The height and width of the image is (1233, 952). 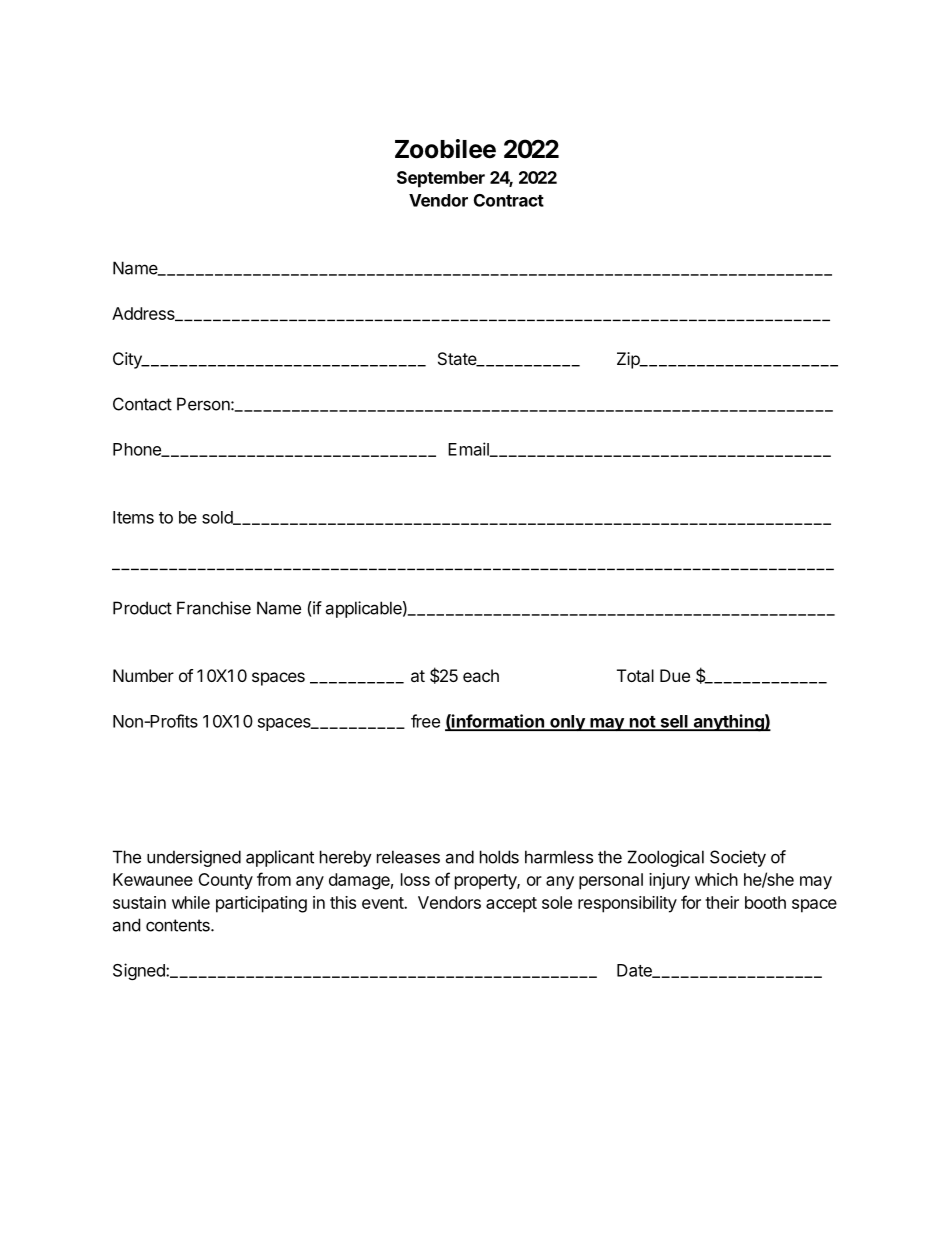 I want to click on while, so click(x=191, y=902).
